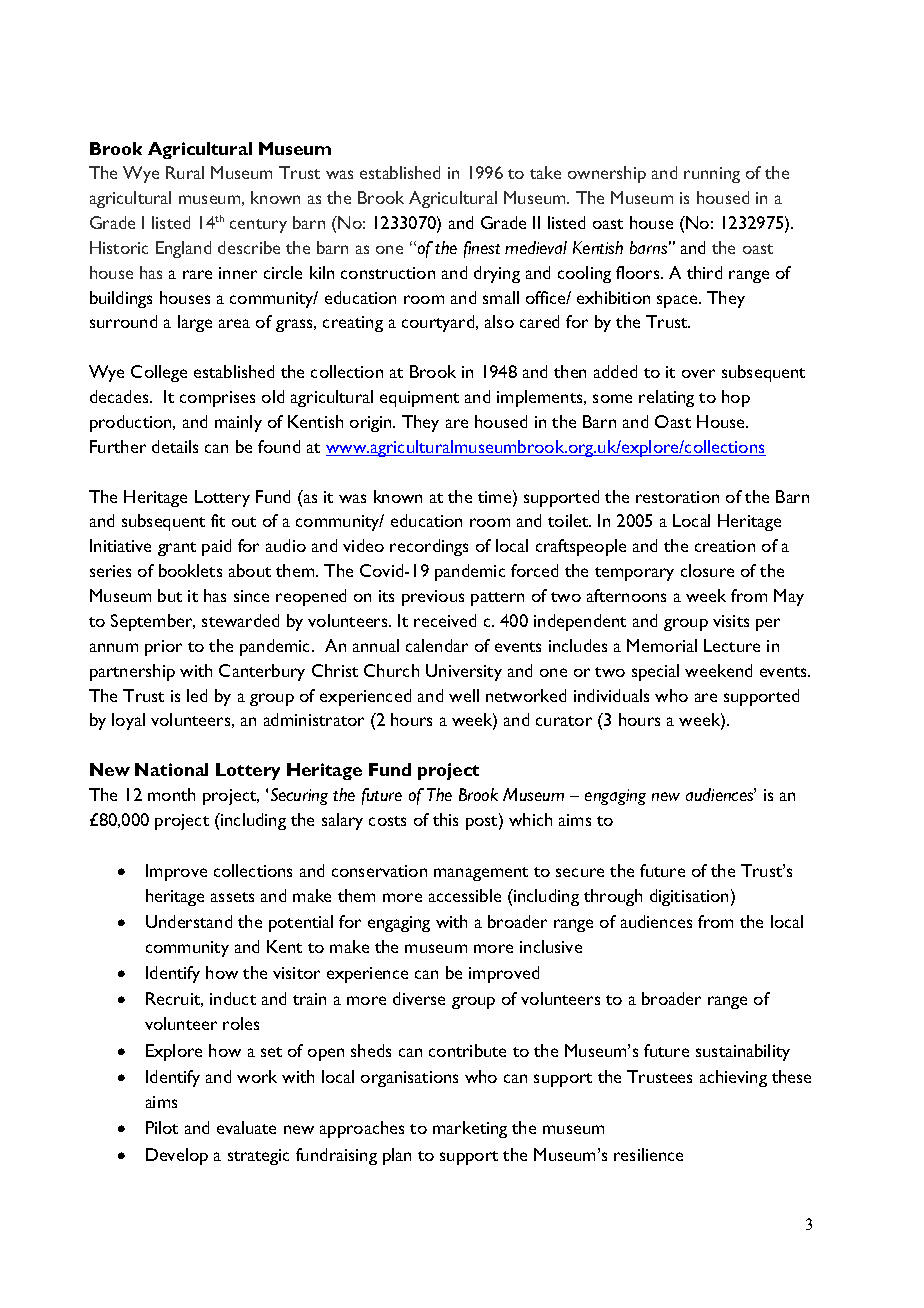 Image resolution: width=924 pixels, height=1308 pixels. Describe the element at coordinates (162, 1127) in the image. I see `Pilot` at that location.
